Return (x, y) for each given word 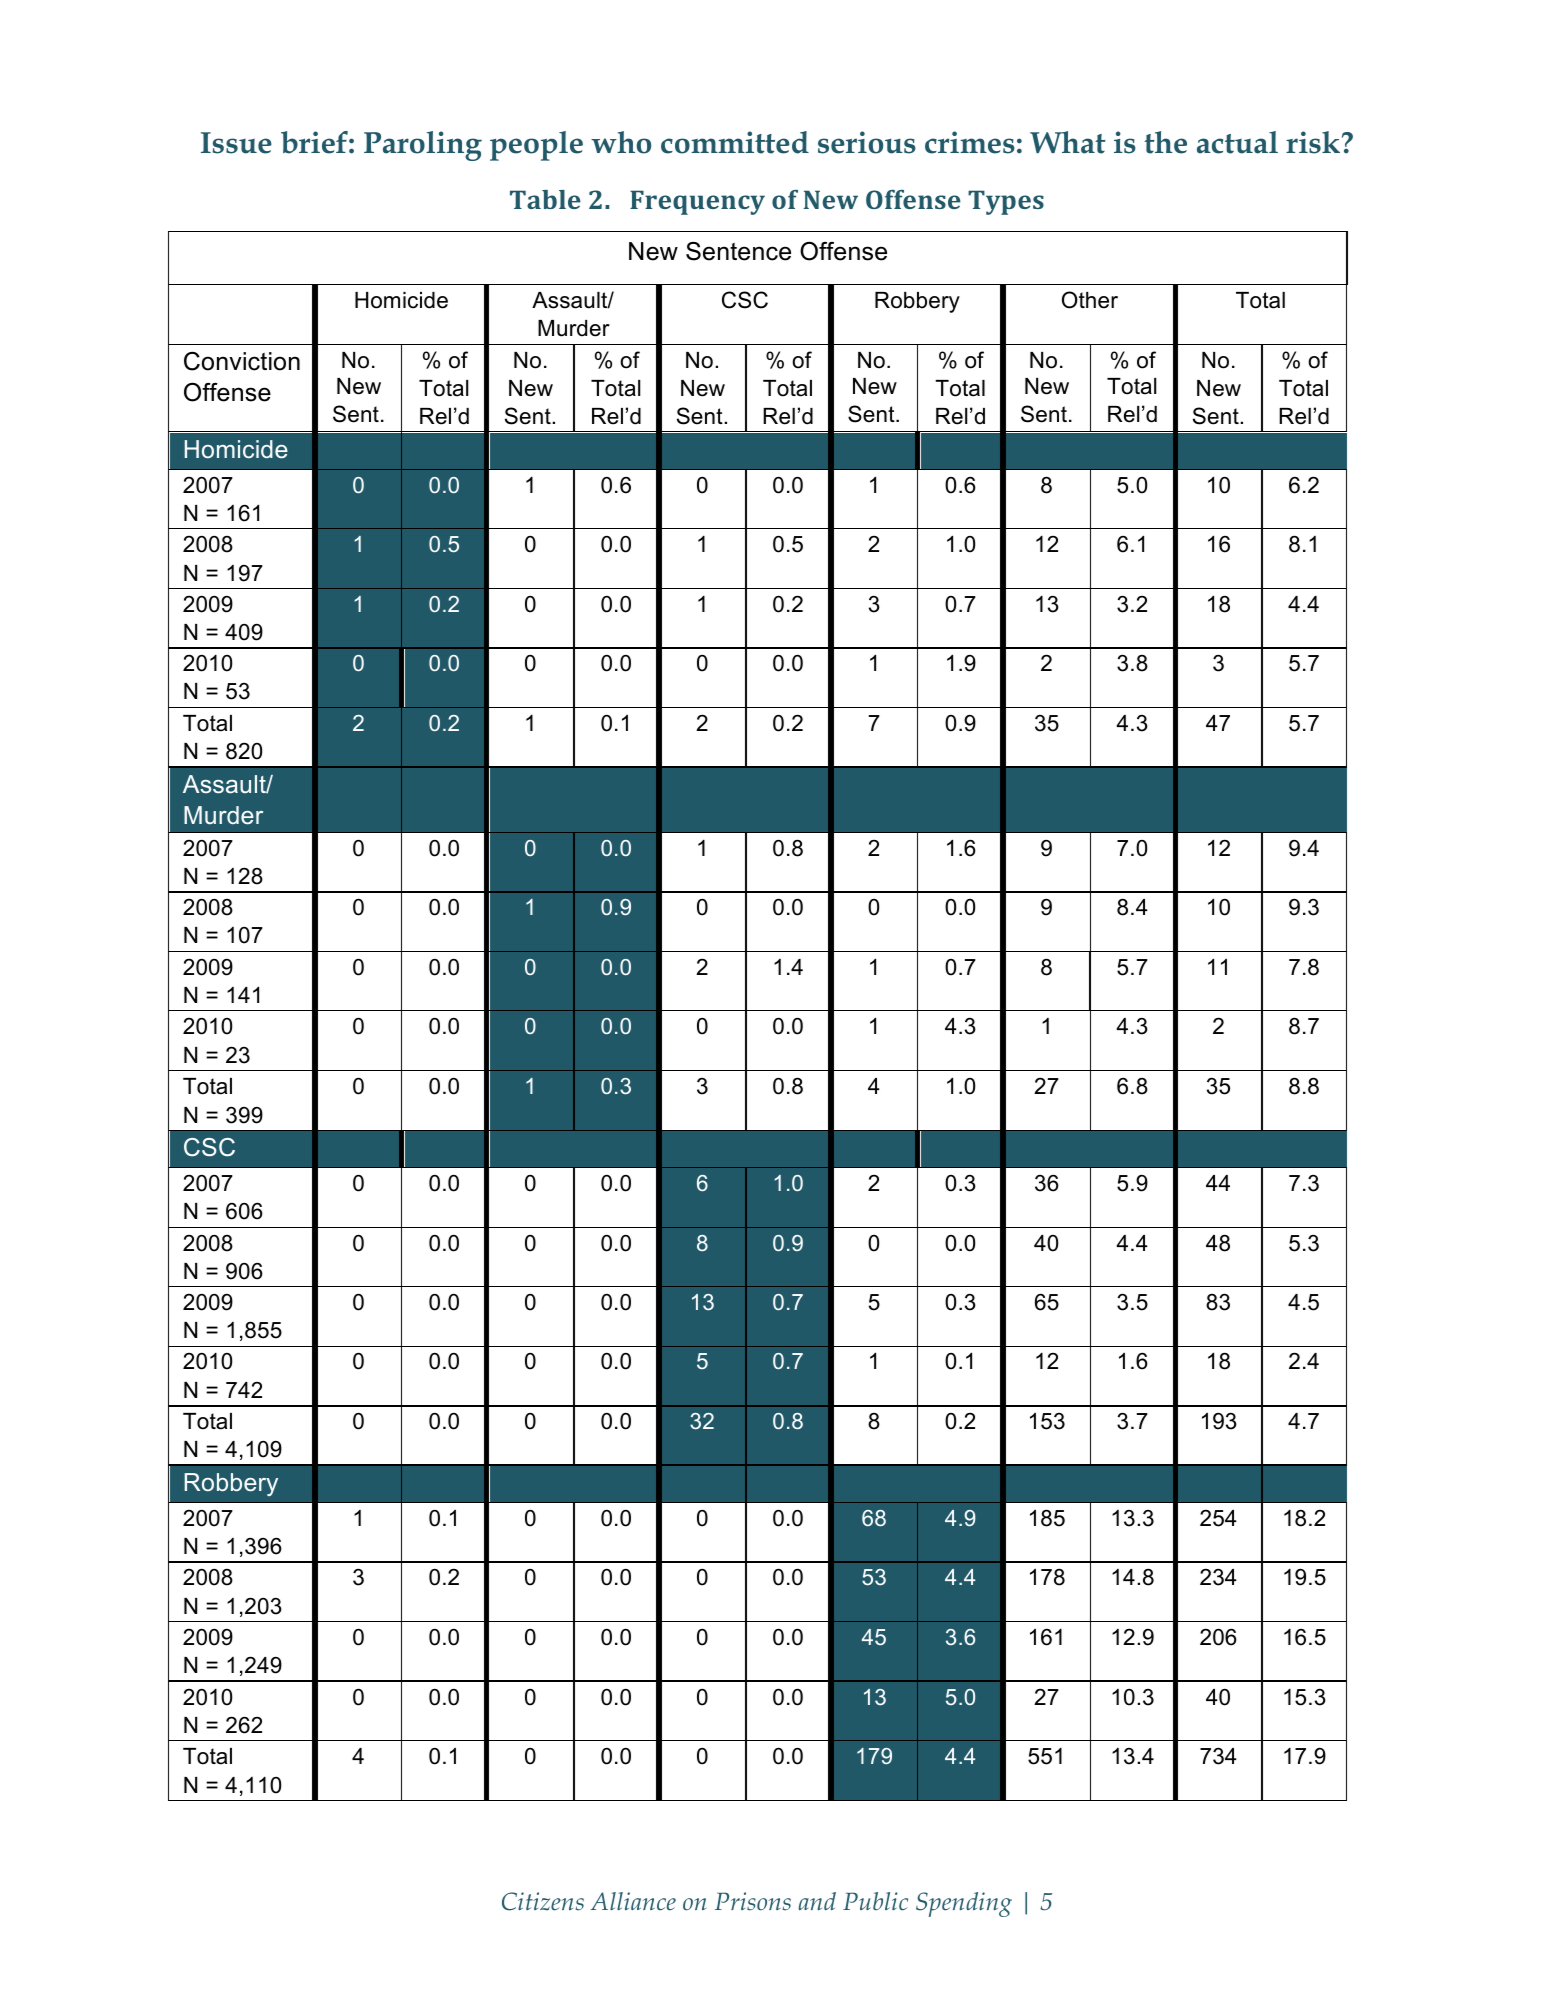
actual (1237, 142)
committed (735, 142)
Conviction (242, 361)
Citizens (543, 1901)
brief (315, 142)
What (1068, 142)
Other (1090, 300)
